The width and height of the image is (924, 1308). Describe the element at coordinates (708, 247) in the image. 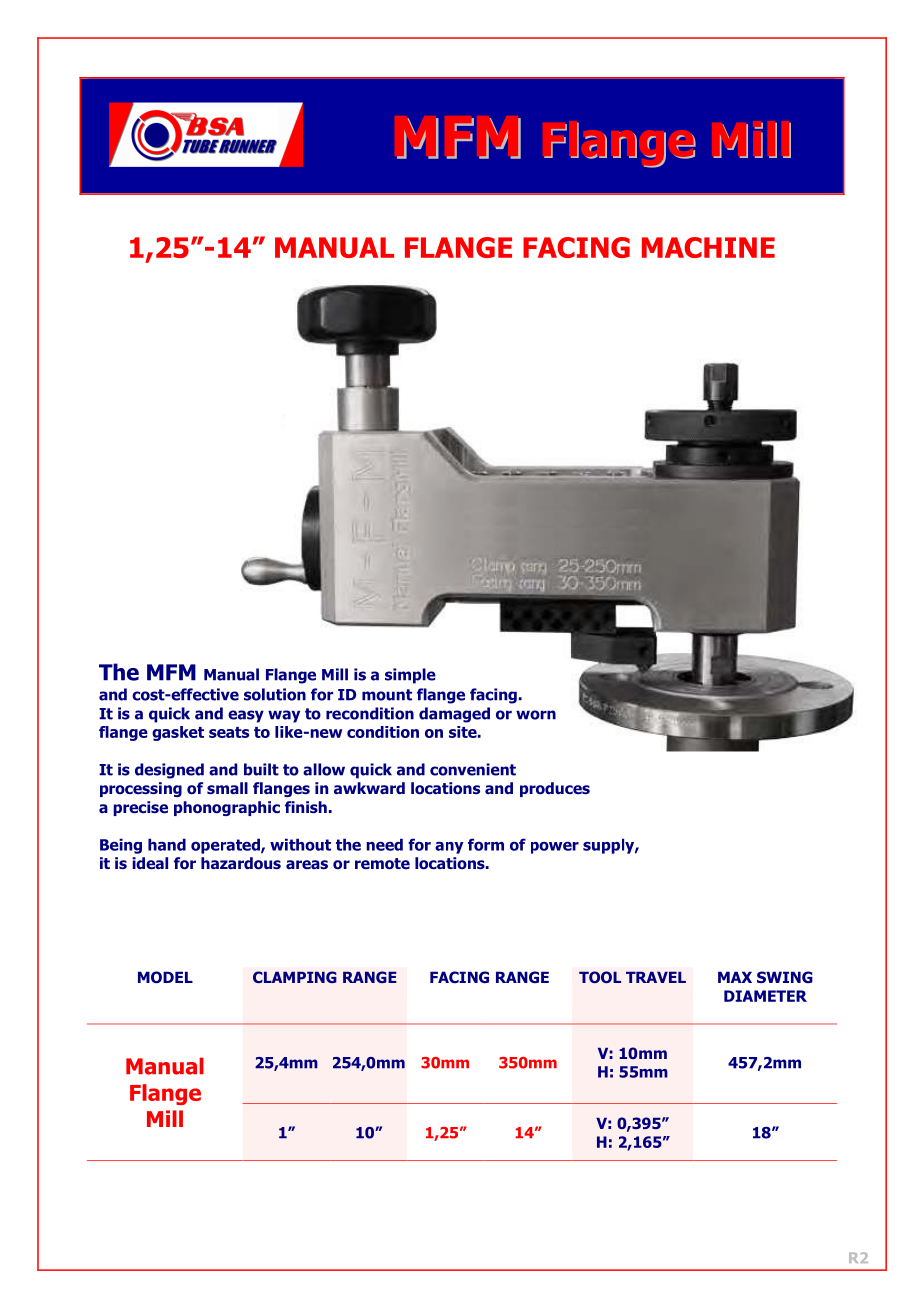

I see `MACHINE` at that location.
